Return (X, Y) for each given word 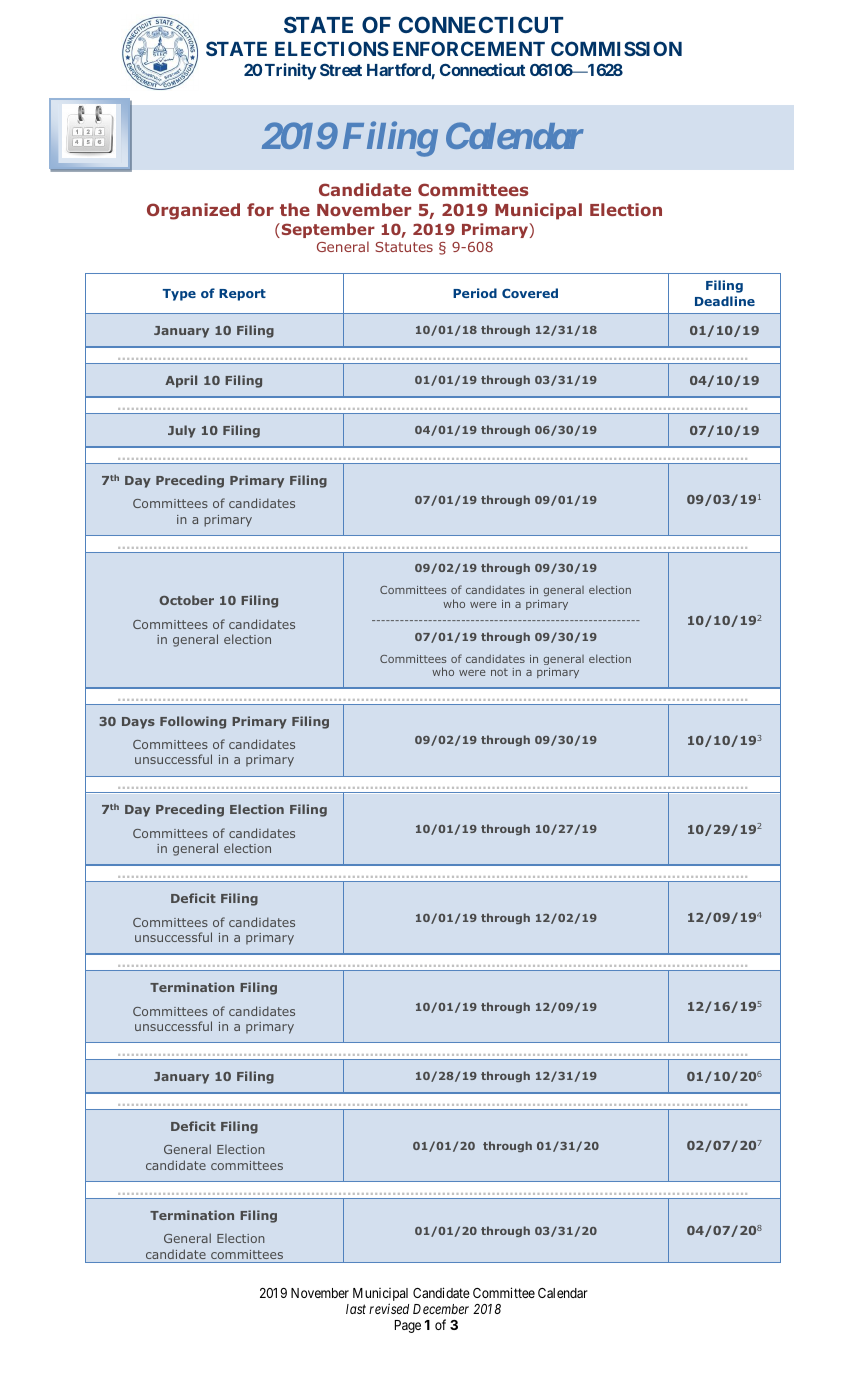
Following (193, 722)
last (356, 1309)
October (186, 600)
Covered (530, 293)
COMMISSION (616, 48)
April (181, 381)
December (441, 1309)
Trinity (291, 71)
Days (138, 723)
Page (408, 1326)
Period (475, 293)
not (499, 672)
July (182, 431)
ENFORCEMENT (469, 48)
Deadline (725, 301)
